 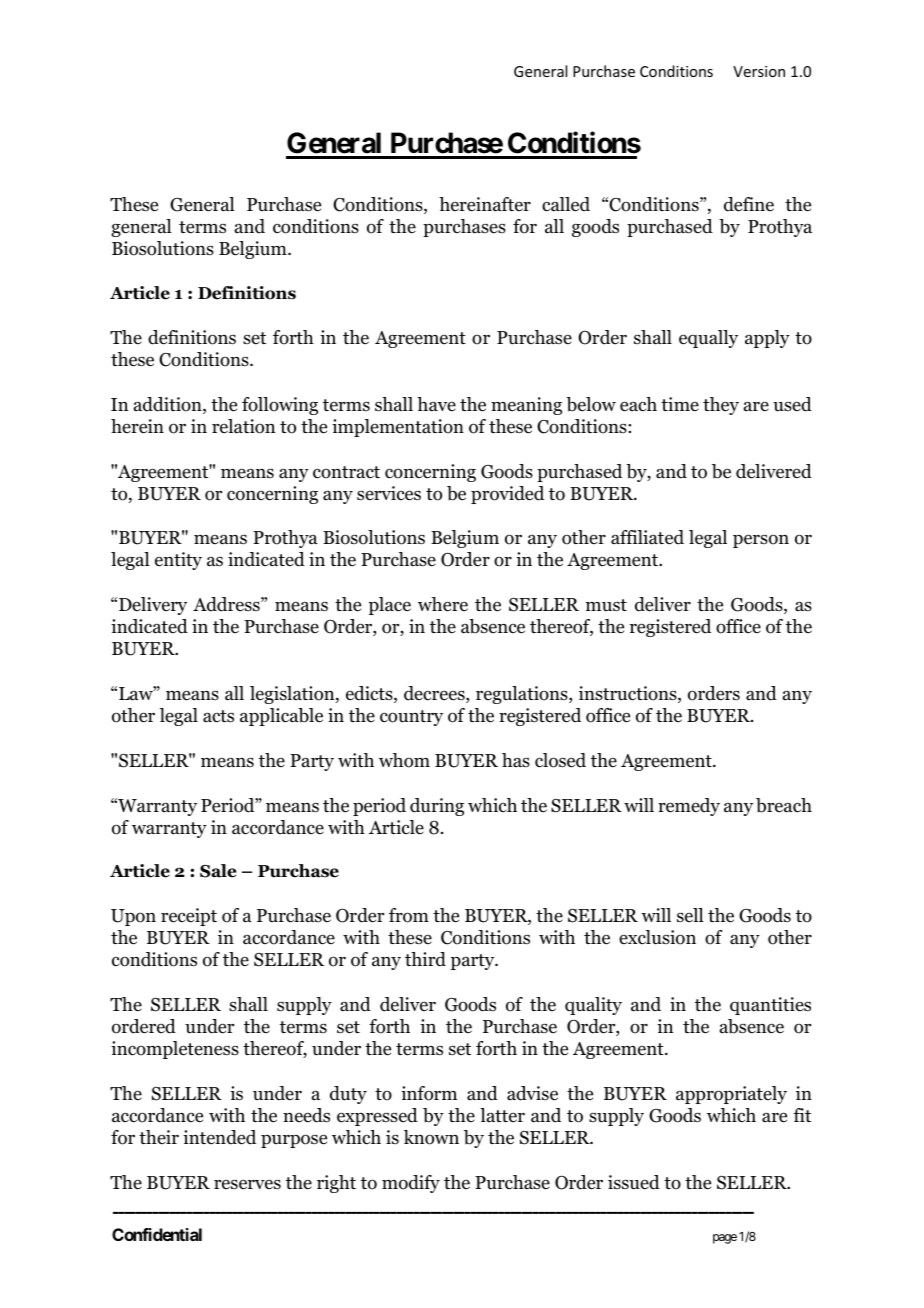 I want to click on they, so click(x=721, y=406).
